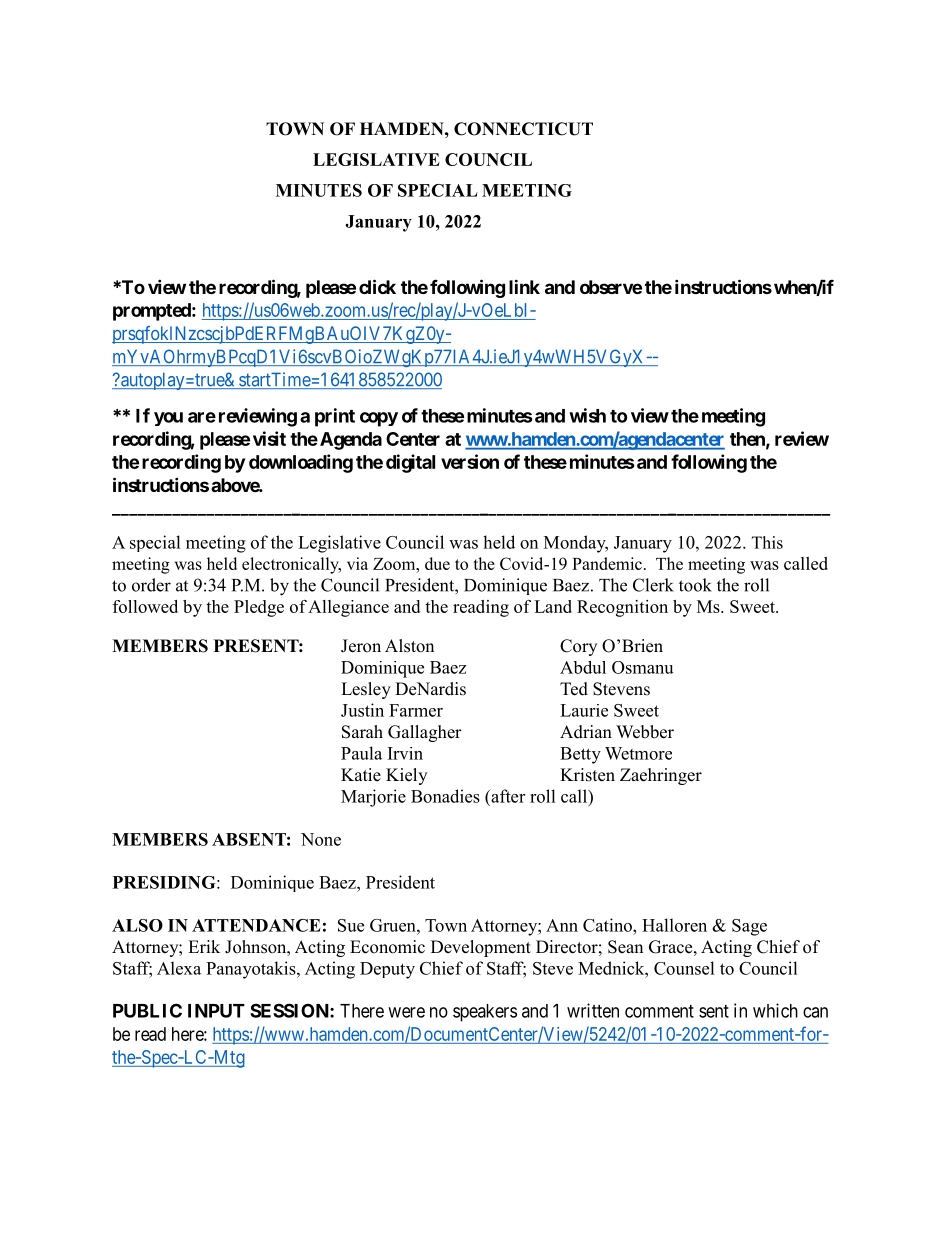 Image resolution: width=952 pixels, height=1233 pixels. Describe the element at coordinates (587, 415) in the screenshot. I see `wish` at that location.
